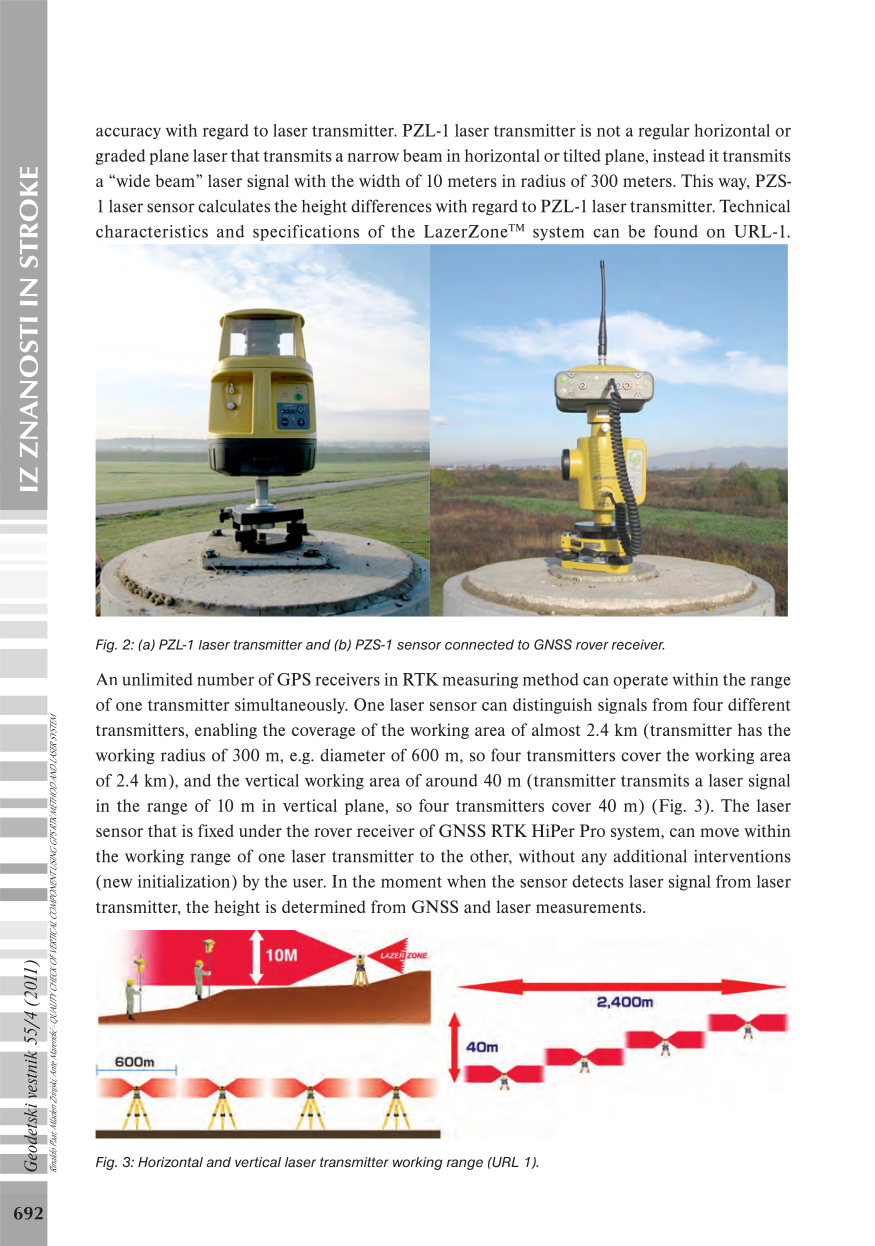 Image resolution: width=875 pixels, height=1246 pixels. What do you see at coordinates (157, 679) in the page?
I see `unlimited` at bounding box center [157, 679].
